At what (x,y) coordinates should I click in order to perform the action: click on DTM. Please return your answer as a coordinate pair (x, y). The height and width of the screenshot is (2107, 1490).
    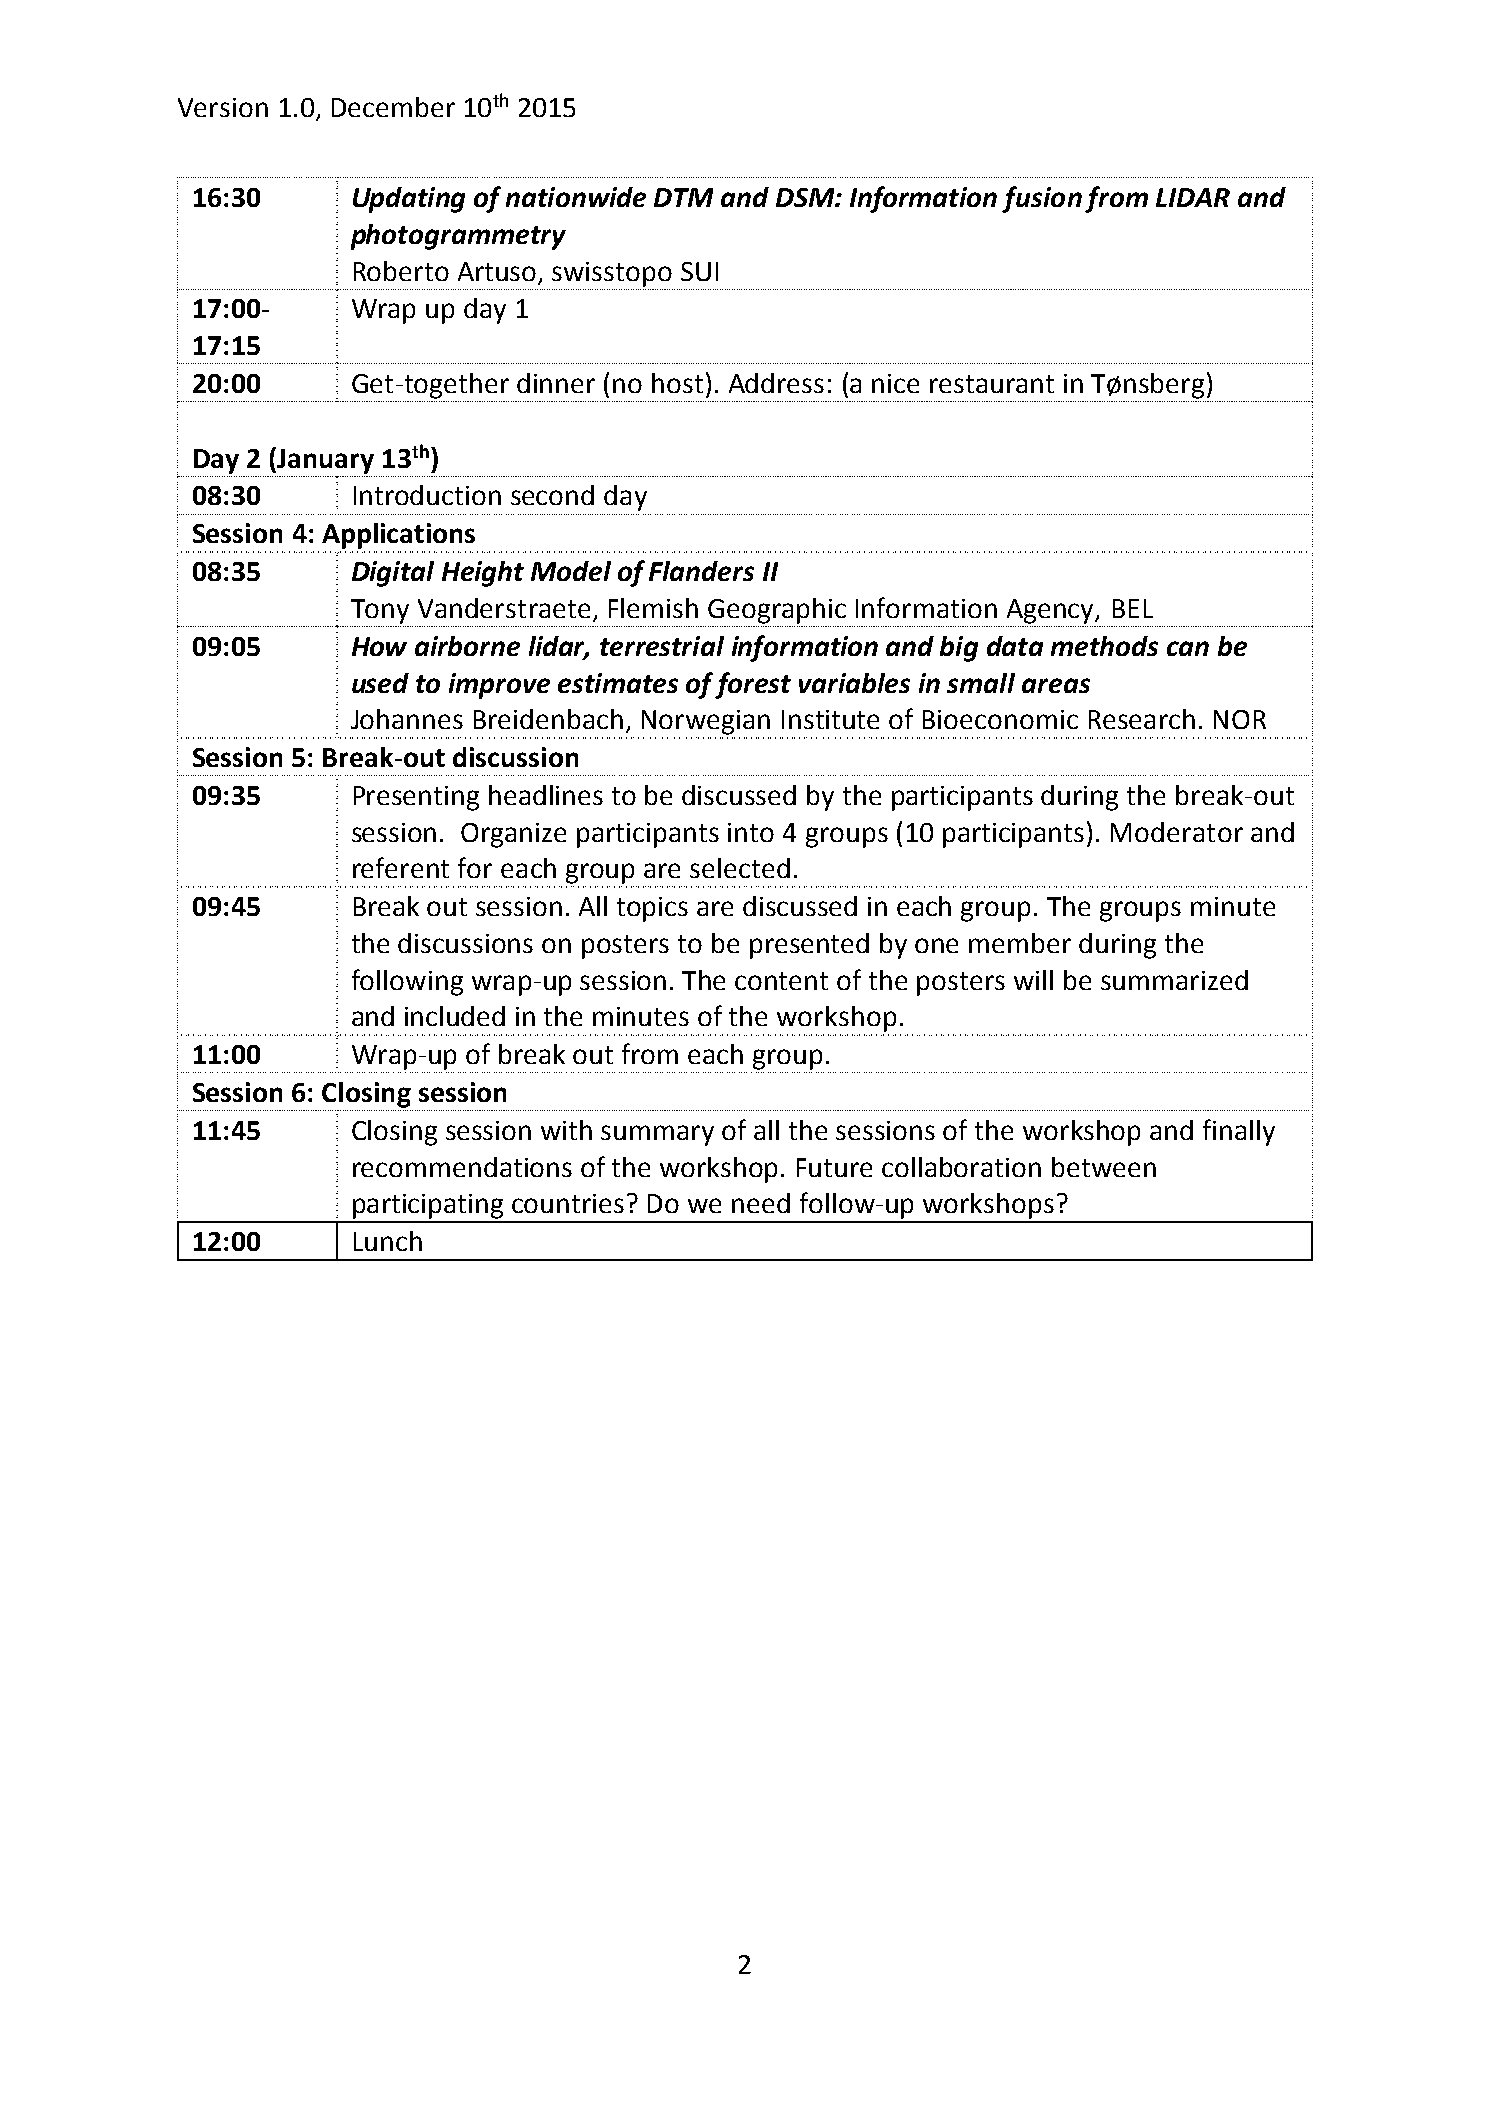
    Looking at the image, I should click on (683, 197).
